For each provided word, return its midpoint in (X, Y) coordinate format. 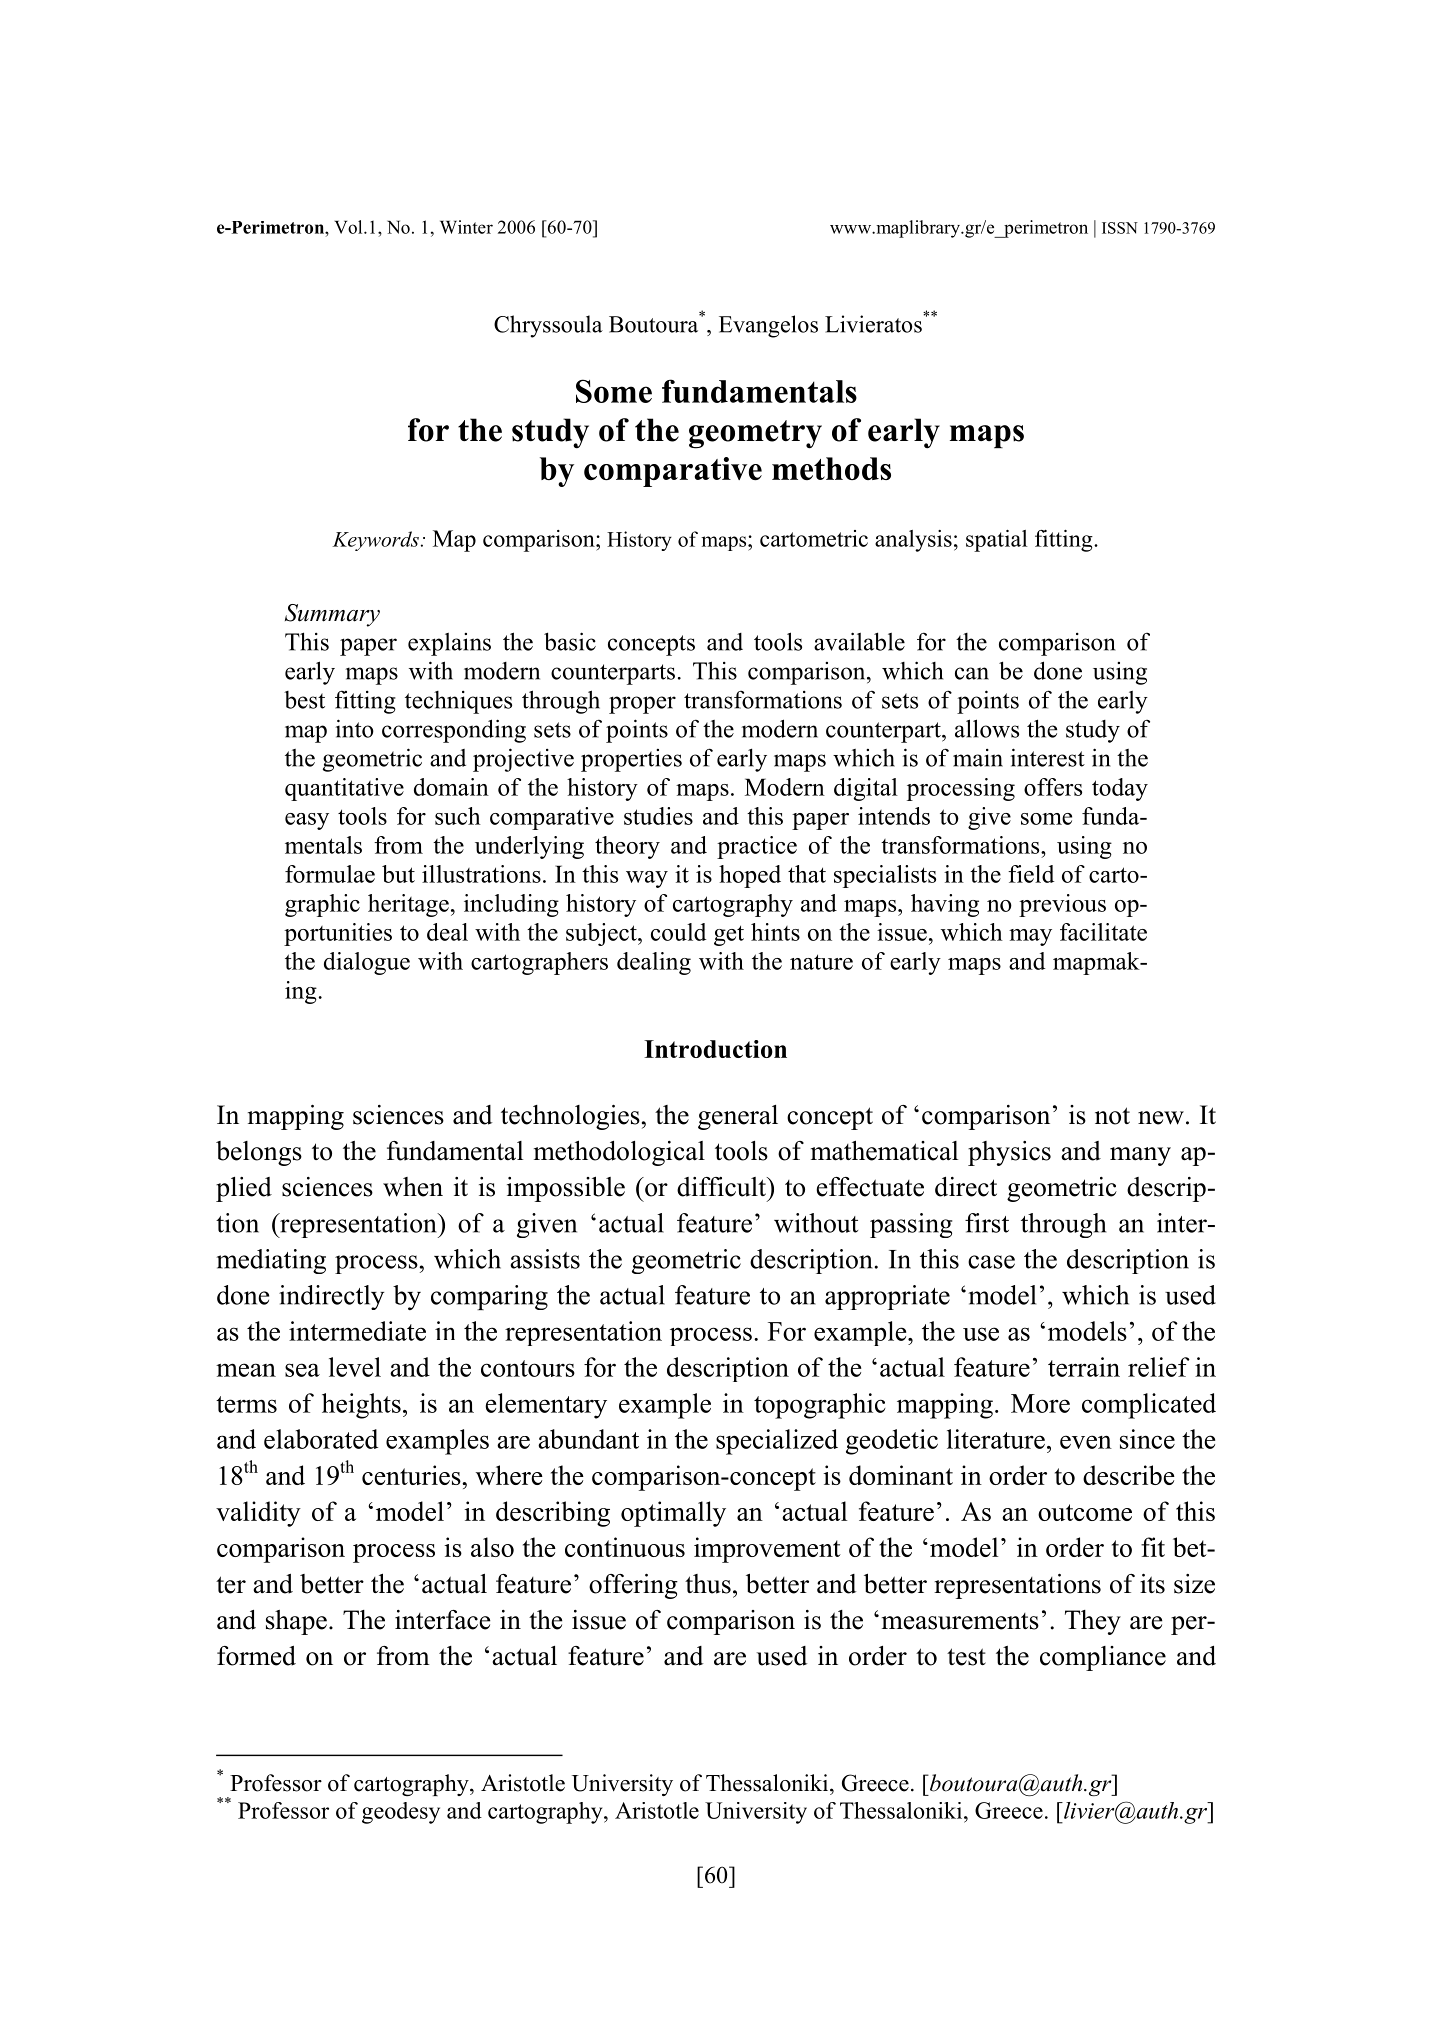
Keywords (375, 541)
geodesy (401, 1813)
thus (708, 1584)
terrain (1084, 1367)
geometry (755, 434)
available (859, 641)
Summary (332, 615)
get (729, 935)
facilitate (1103, 932)
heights (361, 1406)
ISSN (1120, 228)
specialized (777, 1442)
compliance (1103, 1658)
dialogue (367, 963)
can (972, 673)
